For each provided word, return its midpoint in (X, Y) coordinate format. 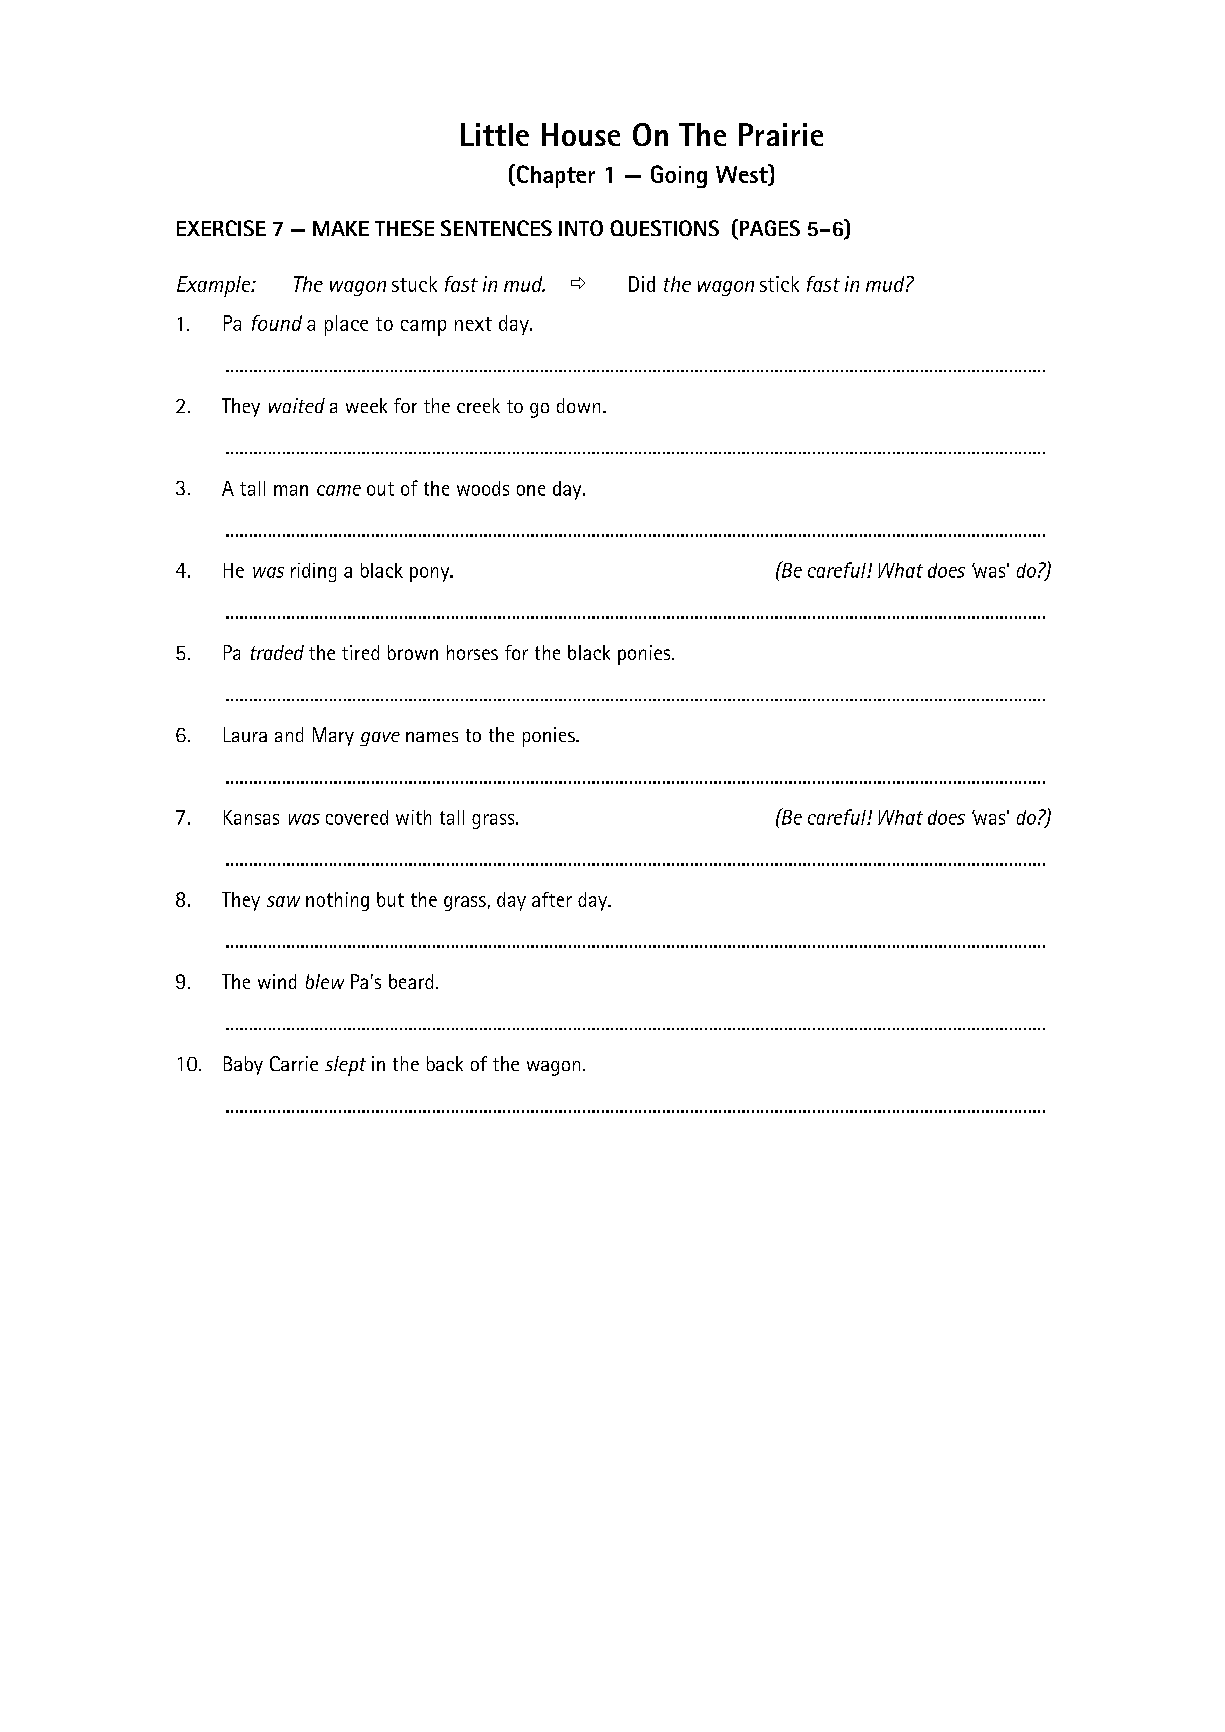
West (743, 174)
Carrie (294, 1063)
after (552, 899)
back (445, 1063)
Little (495, 134)
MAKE (341, 228)
